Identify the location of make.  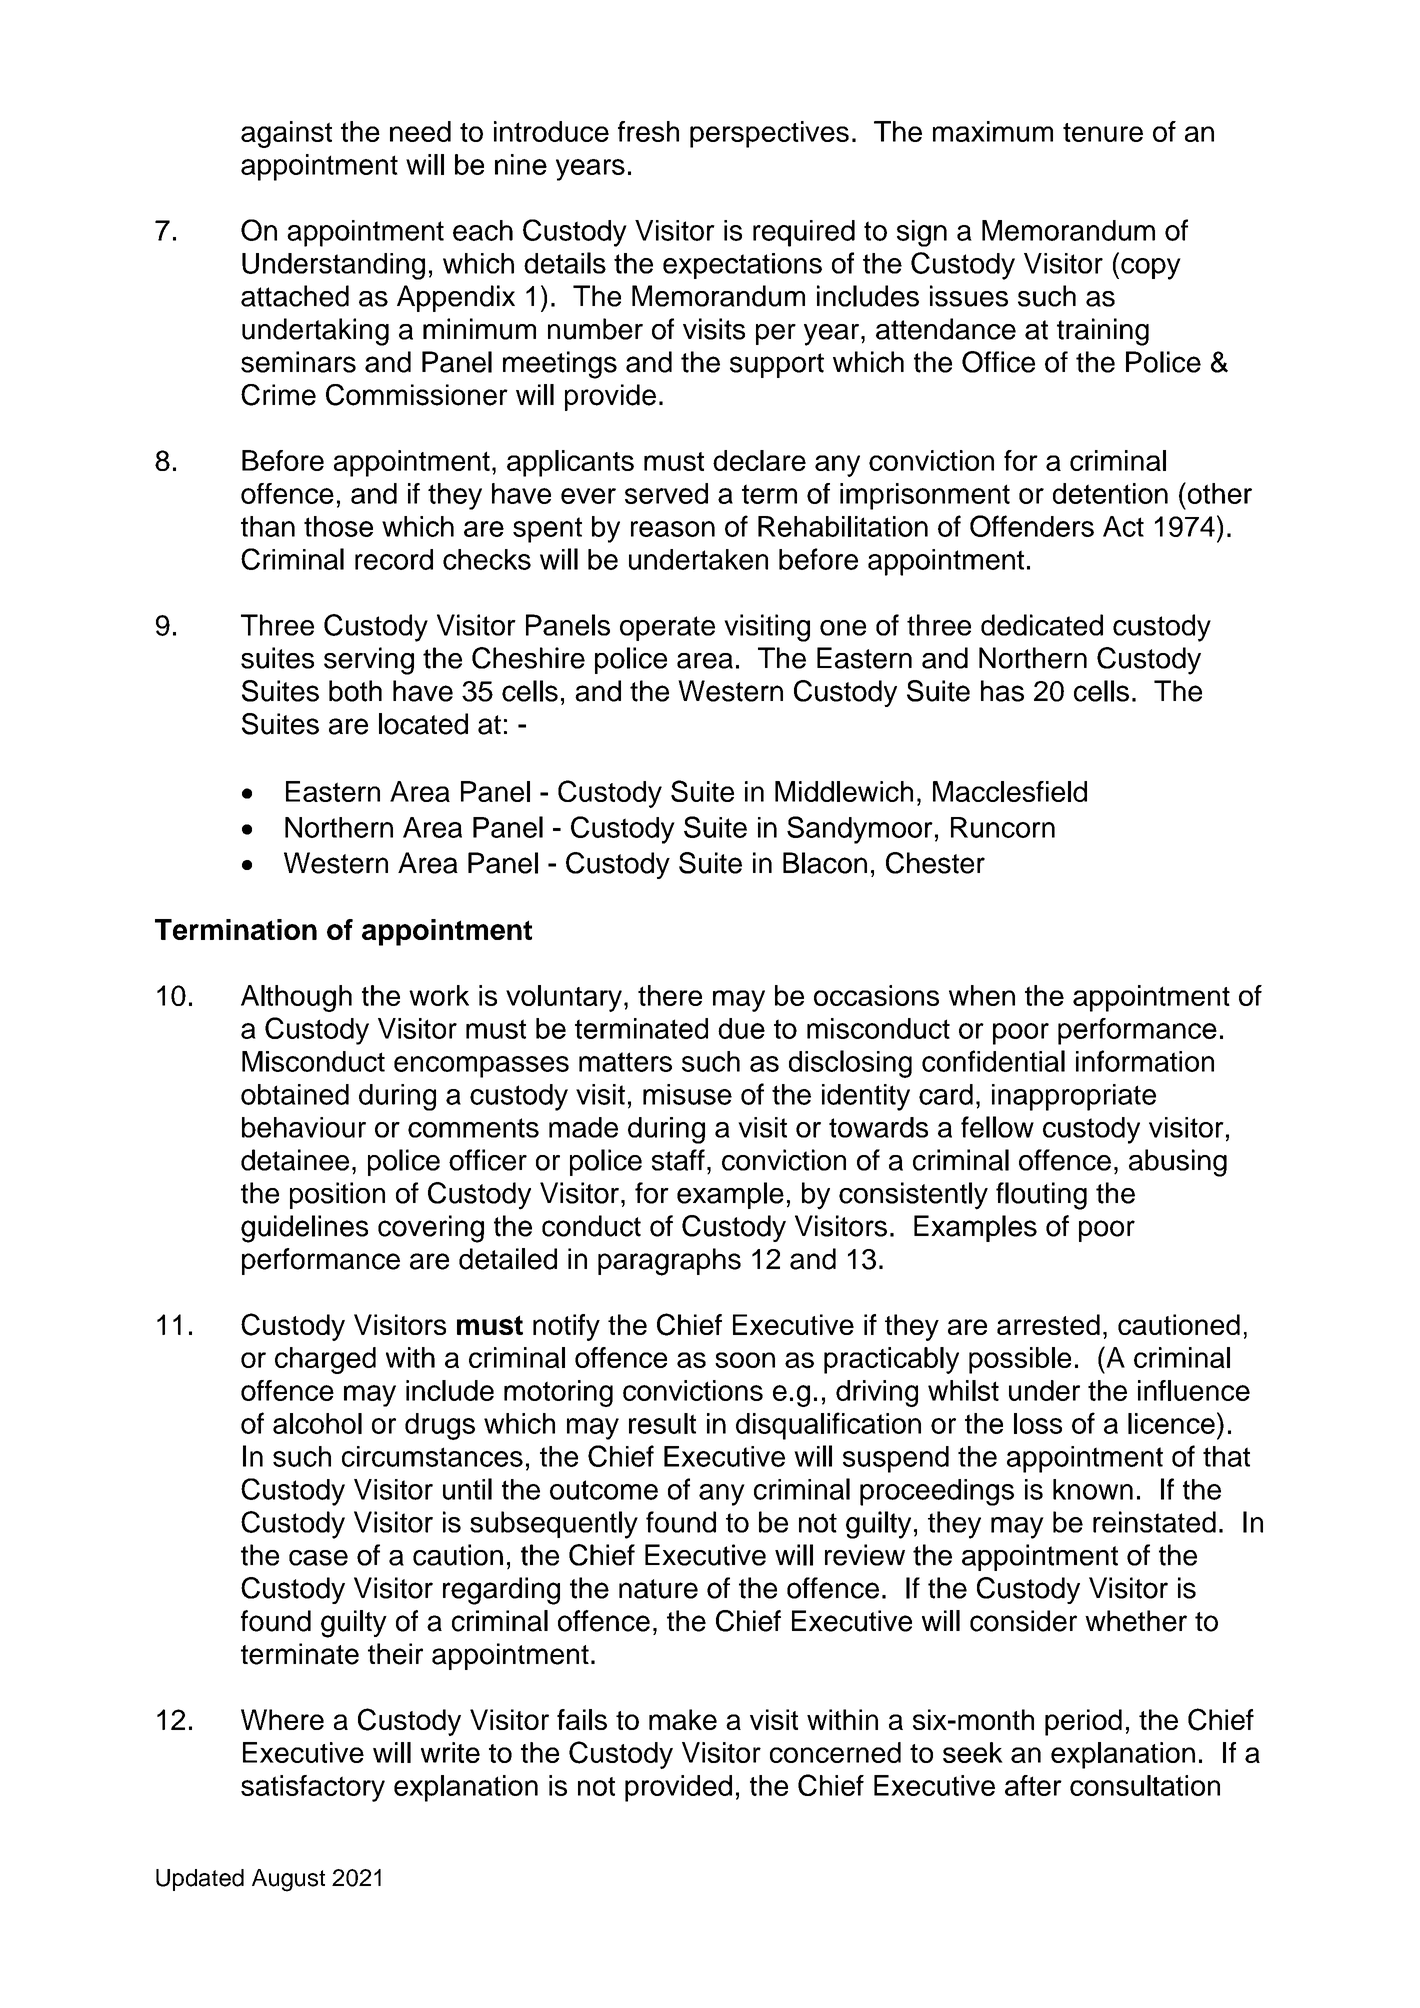
(683, 1719).
